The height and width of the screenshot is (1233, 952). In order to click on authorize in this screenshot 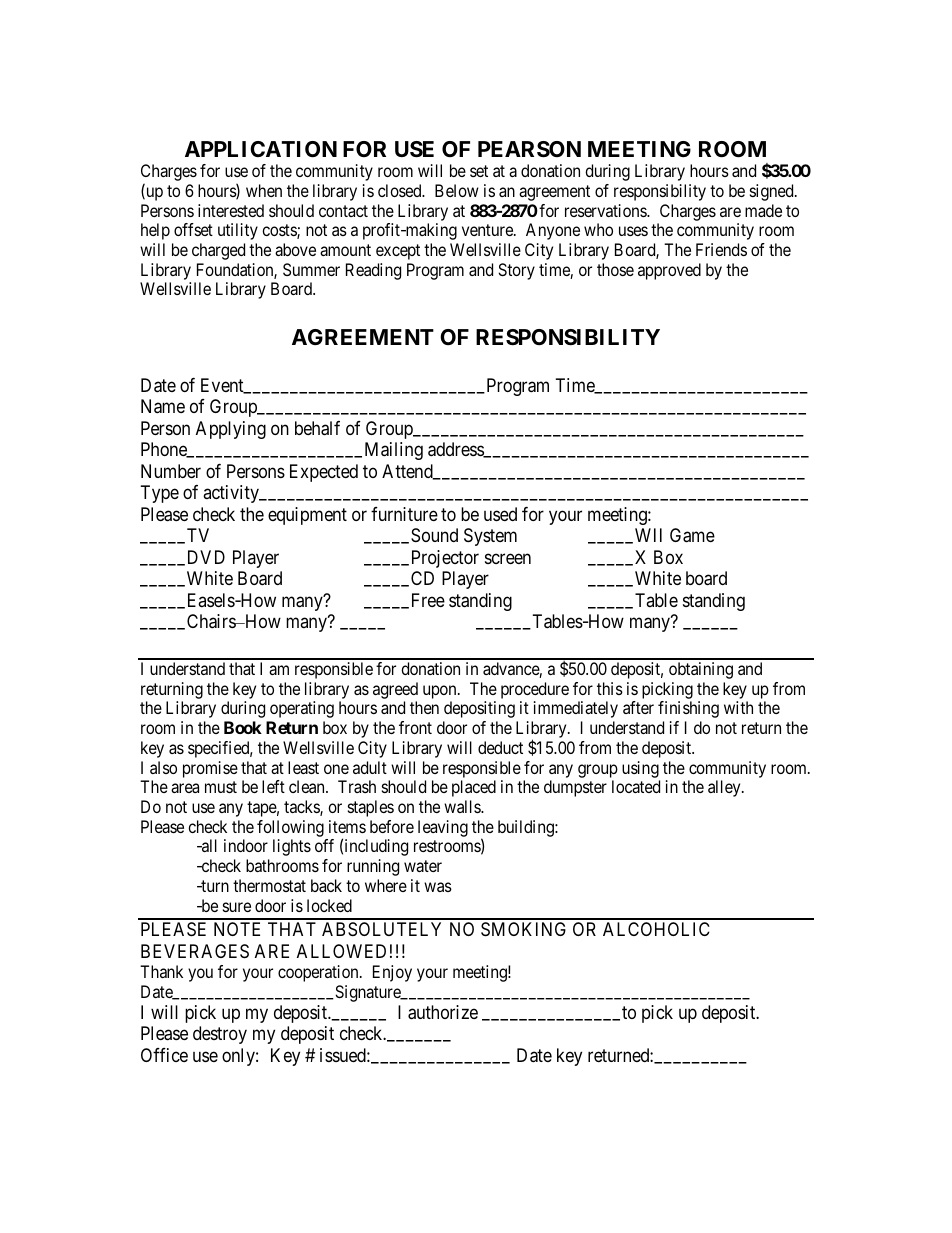, I will do `click(443, 1012)`.
